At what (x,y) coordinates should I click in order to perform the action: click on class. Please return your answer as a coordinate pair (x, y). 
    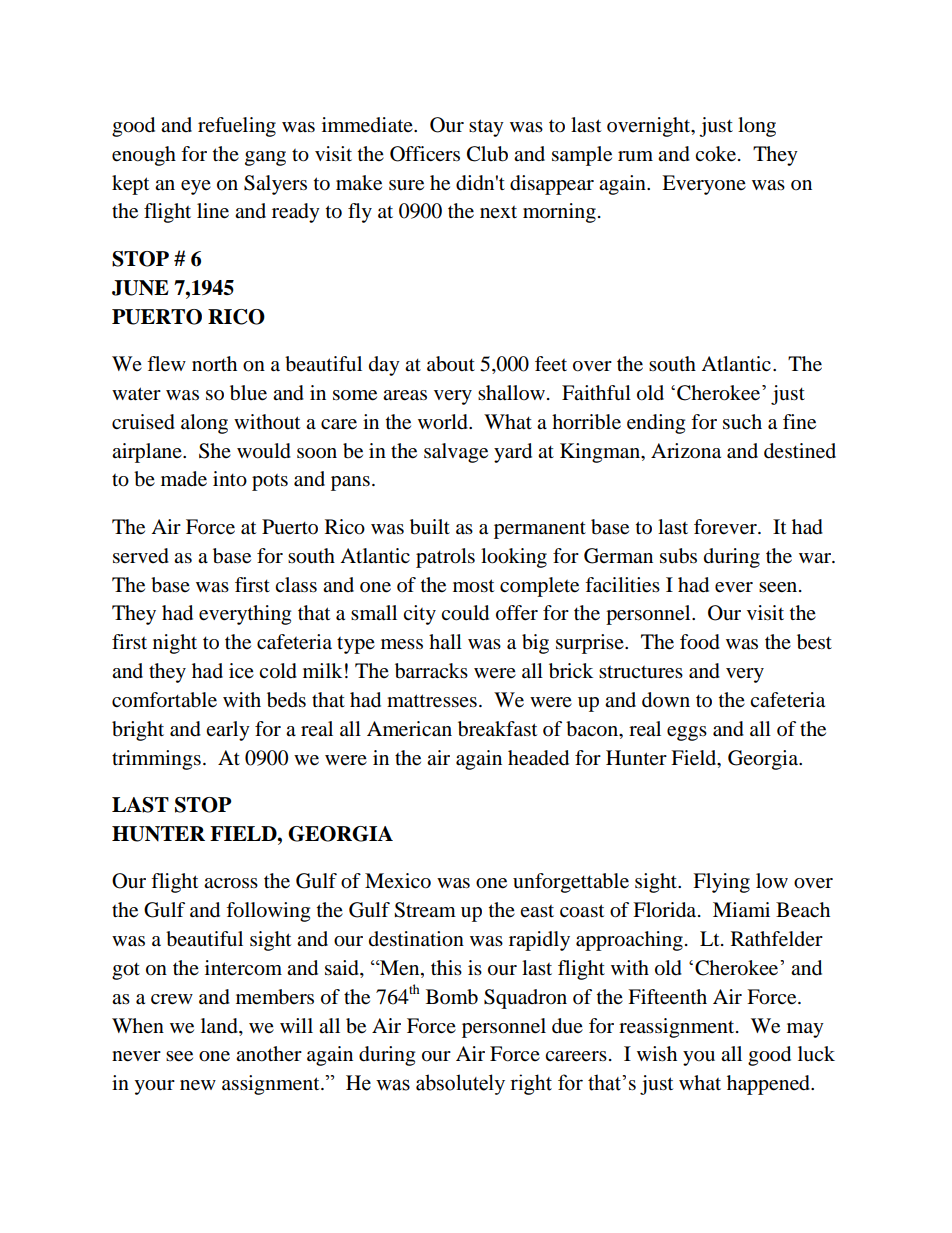
    Looking at the image, I should click on (296, 585).
